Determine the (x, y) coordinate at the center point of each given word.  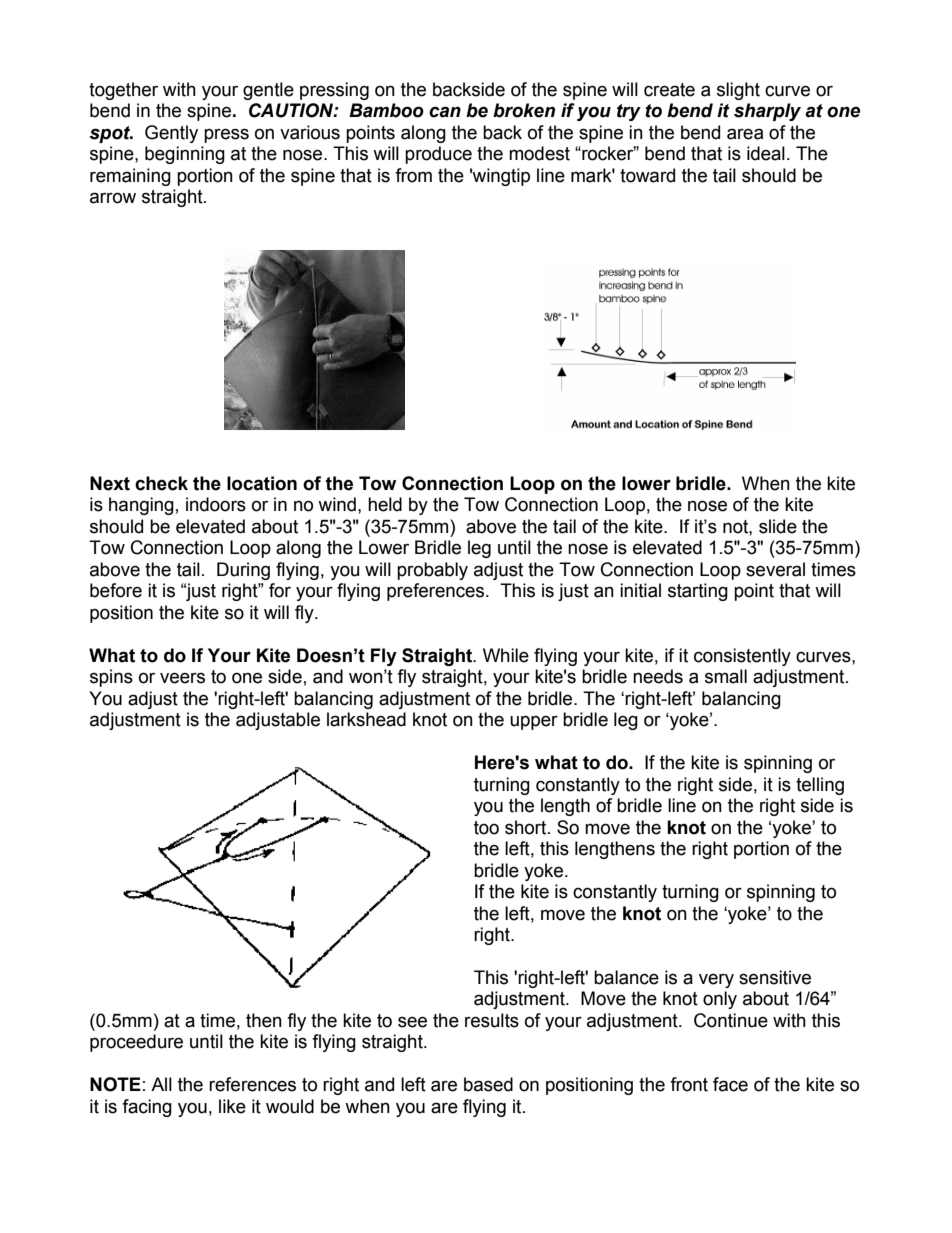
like (232, 1106)
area (745, 134)
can (445, 112)
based (488, 1084)
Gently (171, 134)
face (730, 1084)
